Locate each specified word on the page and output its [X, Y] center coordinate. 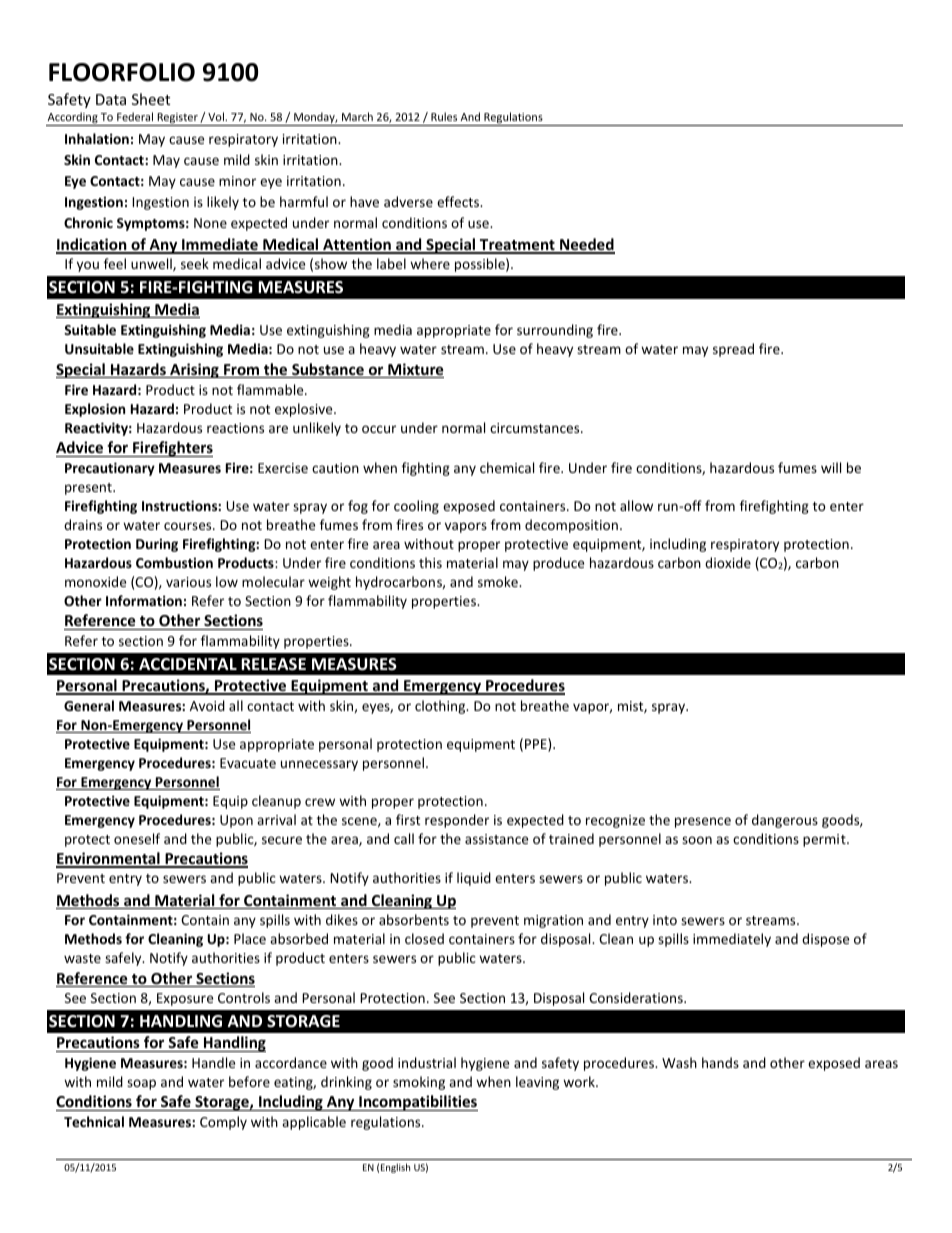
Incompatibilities [417, 1103]
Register [177, 119]
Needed [586, 245]
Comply [223, 1123]
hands [720, 1062]
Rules [444, 116]
